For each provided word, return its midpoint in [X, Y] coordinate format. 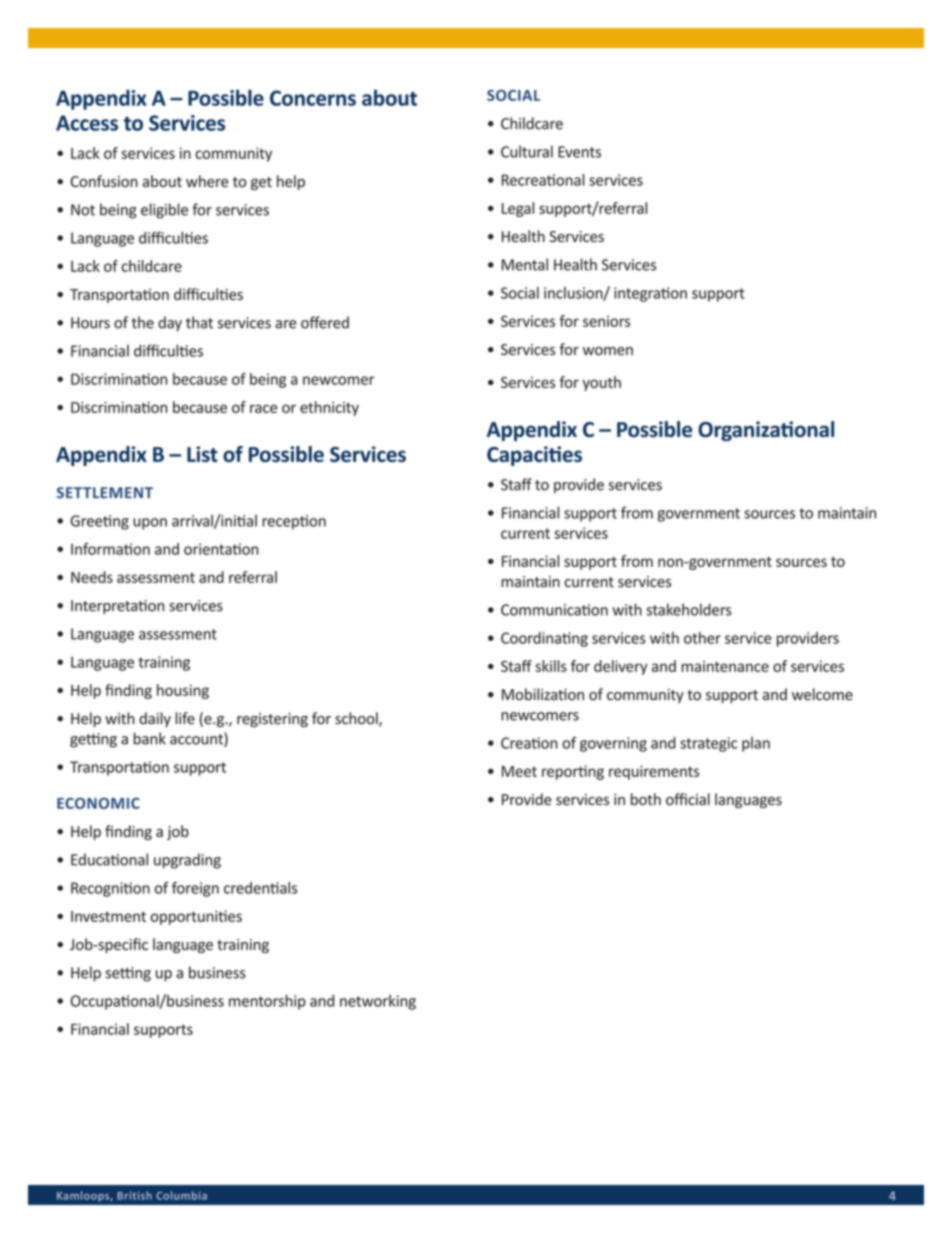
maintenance [725, 666]
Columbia [181, 1195]
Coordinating [544, 639]
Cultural [527, 151]
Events [579, 152]
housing [183, 691]
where [207, 181]
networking [378, 1002]
